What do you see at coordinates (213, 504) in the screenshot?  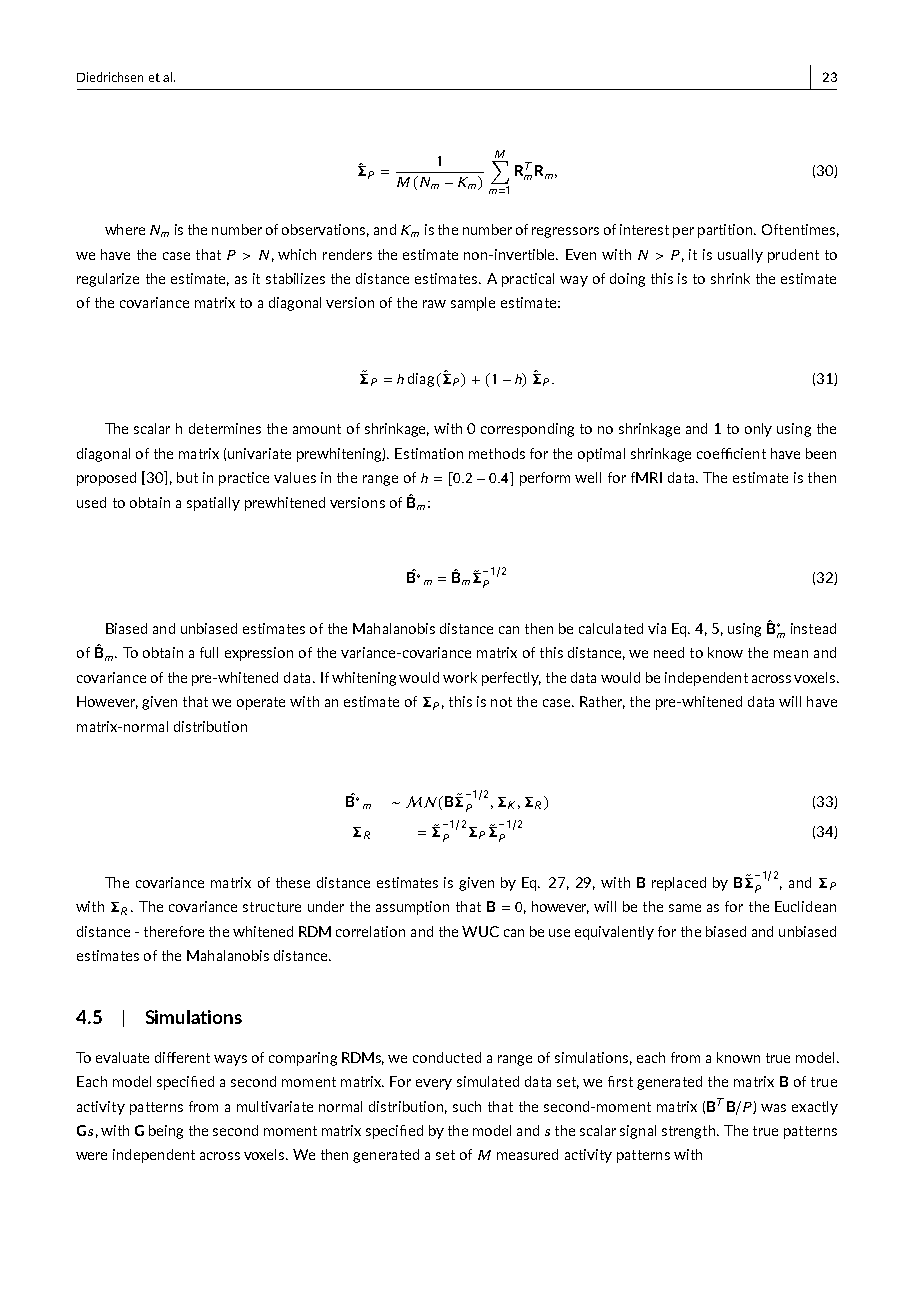 I see `spatially` at bounding box center [213, 504].
